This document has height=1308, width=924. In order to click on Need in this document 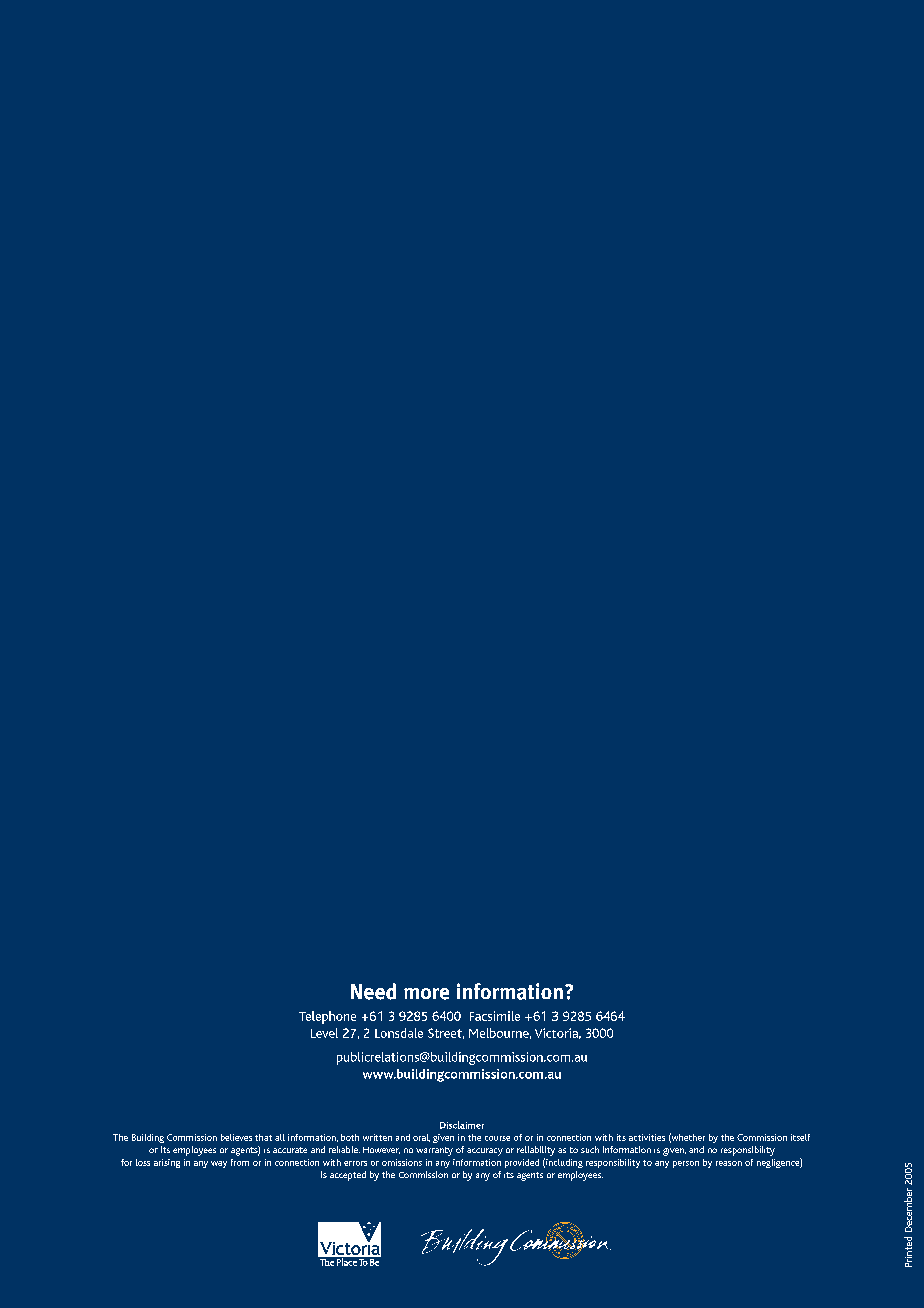, I will do `click(373, 991)`.
